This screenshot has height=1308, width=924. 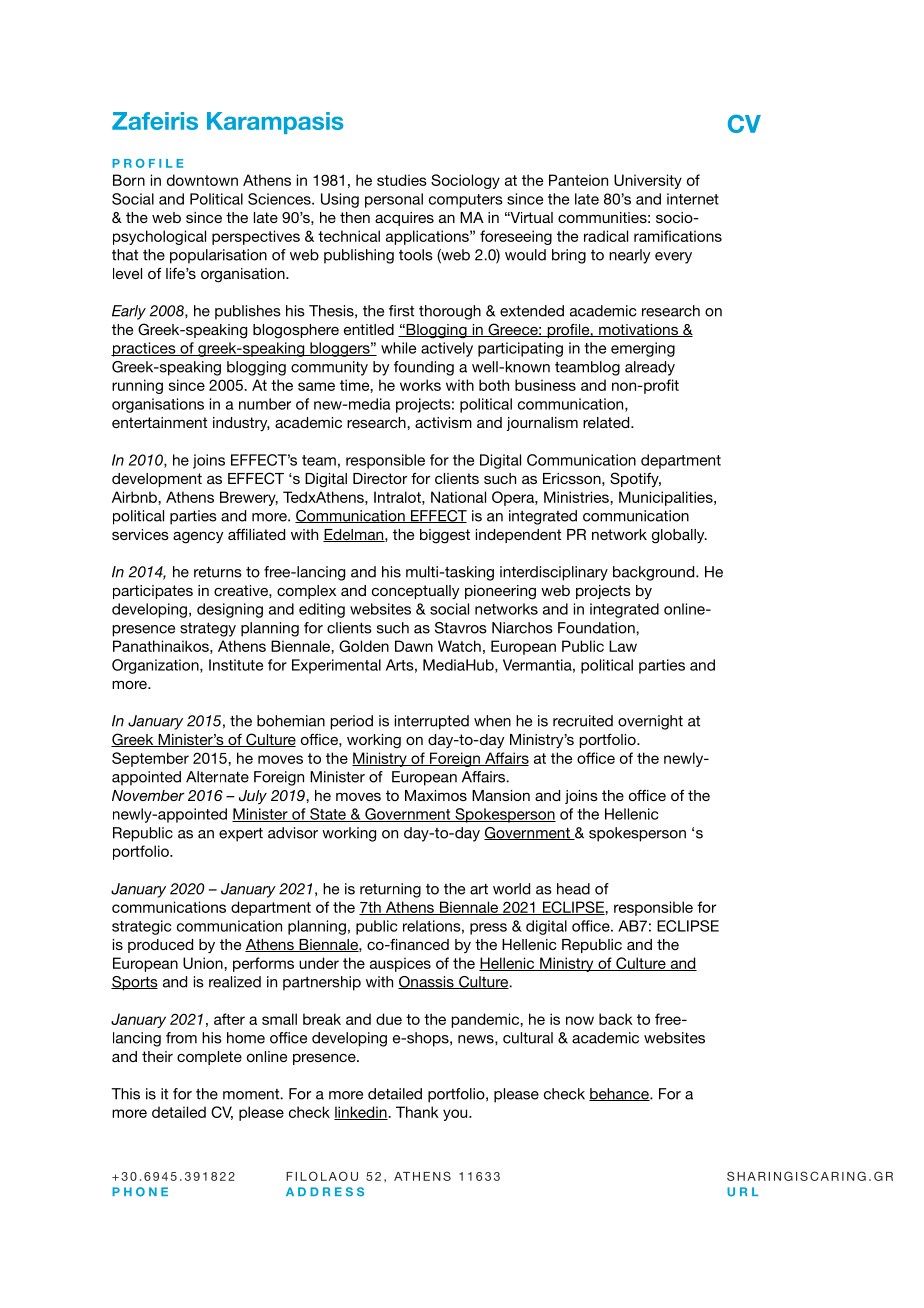 I want to click on overnight, so click(x=650, y=722).
